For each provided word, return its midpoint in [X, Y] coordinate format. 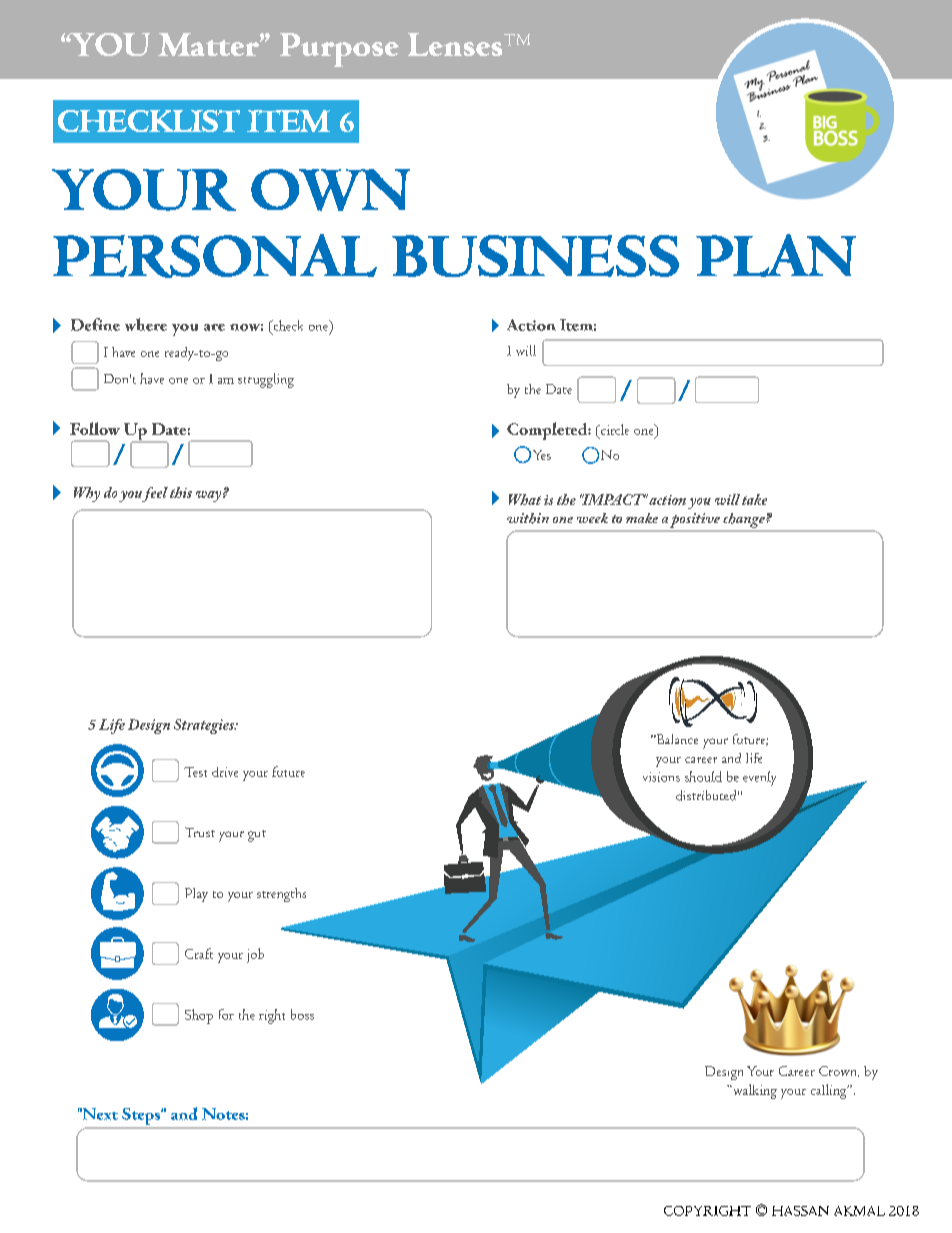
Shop [199, 1016]
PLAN [776, 255]
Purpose [339, 50]
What [525, 499]
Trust [200, 832]
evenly [759, 778]
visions [661, 777]
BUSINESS [535, 256]
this [181, 492]
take [754, 499]
